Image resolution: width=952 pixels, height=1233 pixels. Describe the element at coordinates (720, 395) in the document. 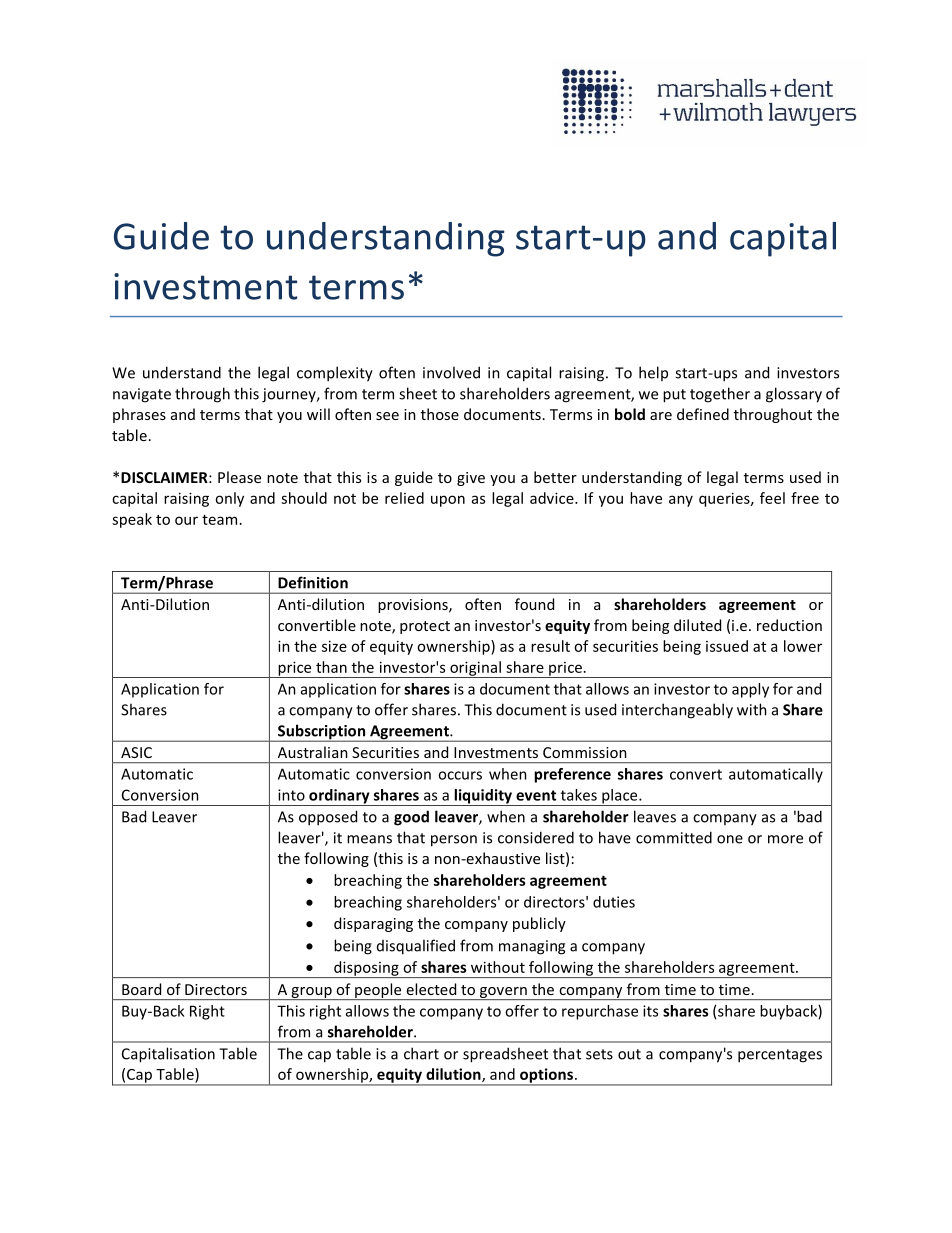

I see `together` at that location.
